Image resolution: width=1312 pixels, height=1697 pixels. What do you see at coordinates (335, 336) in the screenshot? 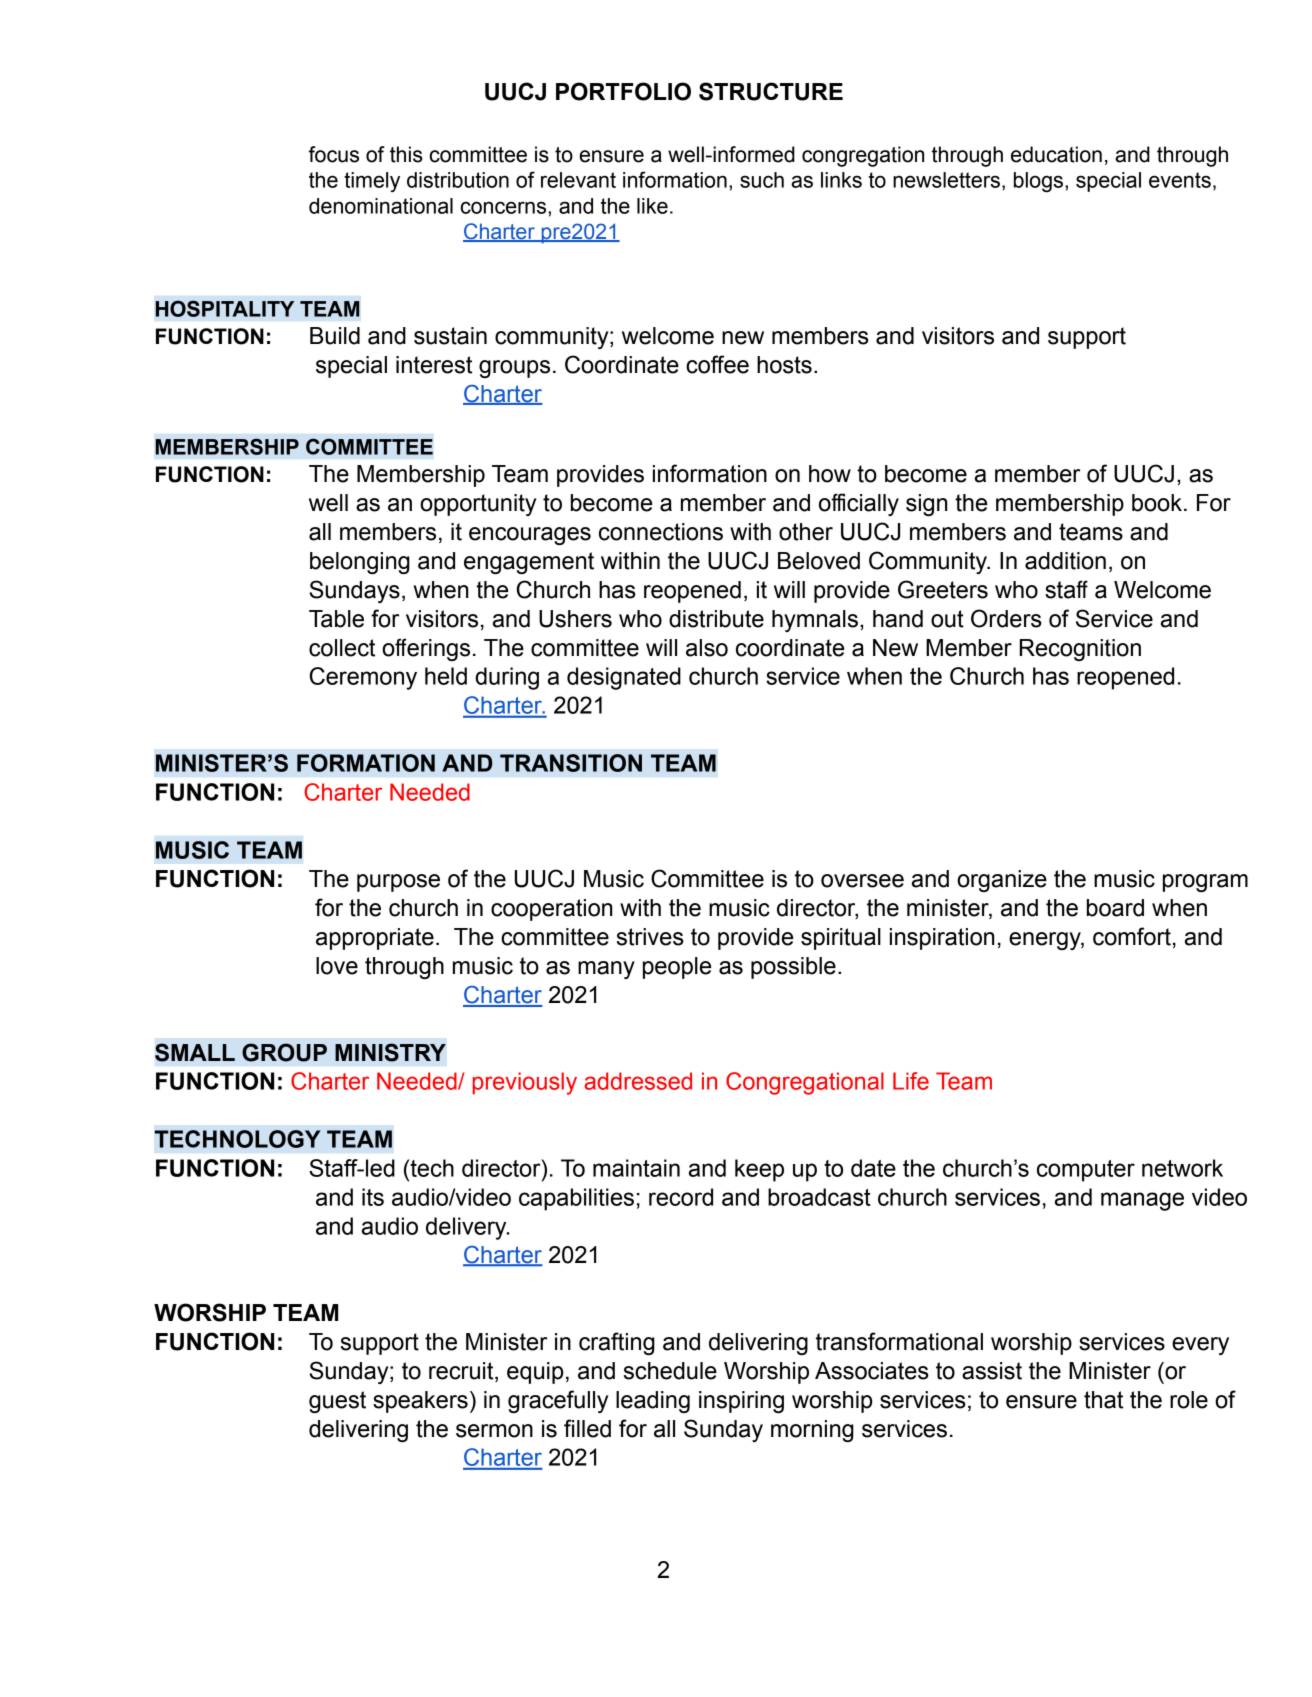
I see `Build` at bounding box center [335, 336].
